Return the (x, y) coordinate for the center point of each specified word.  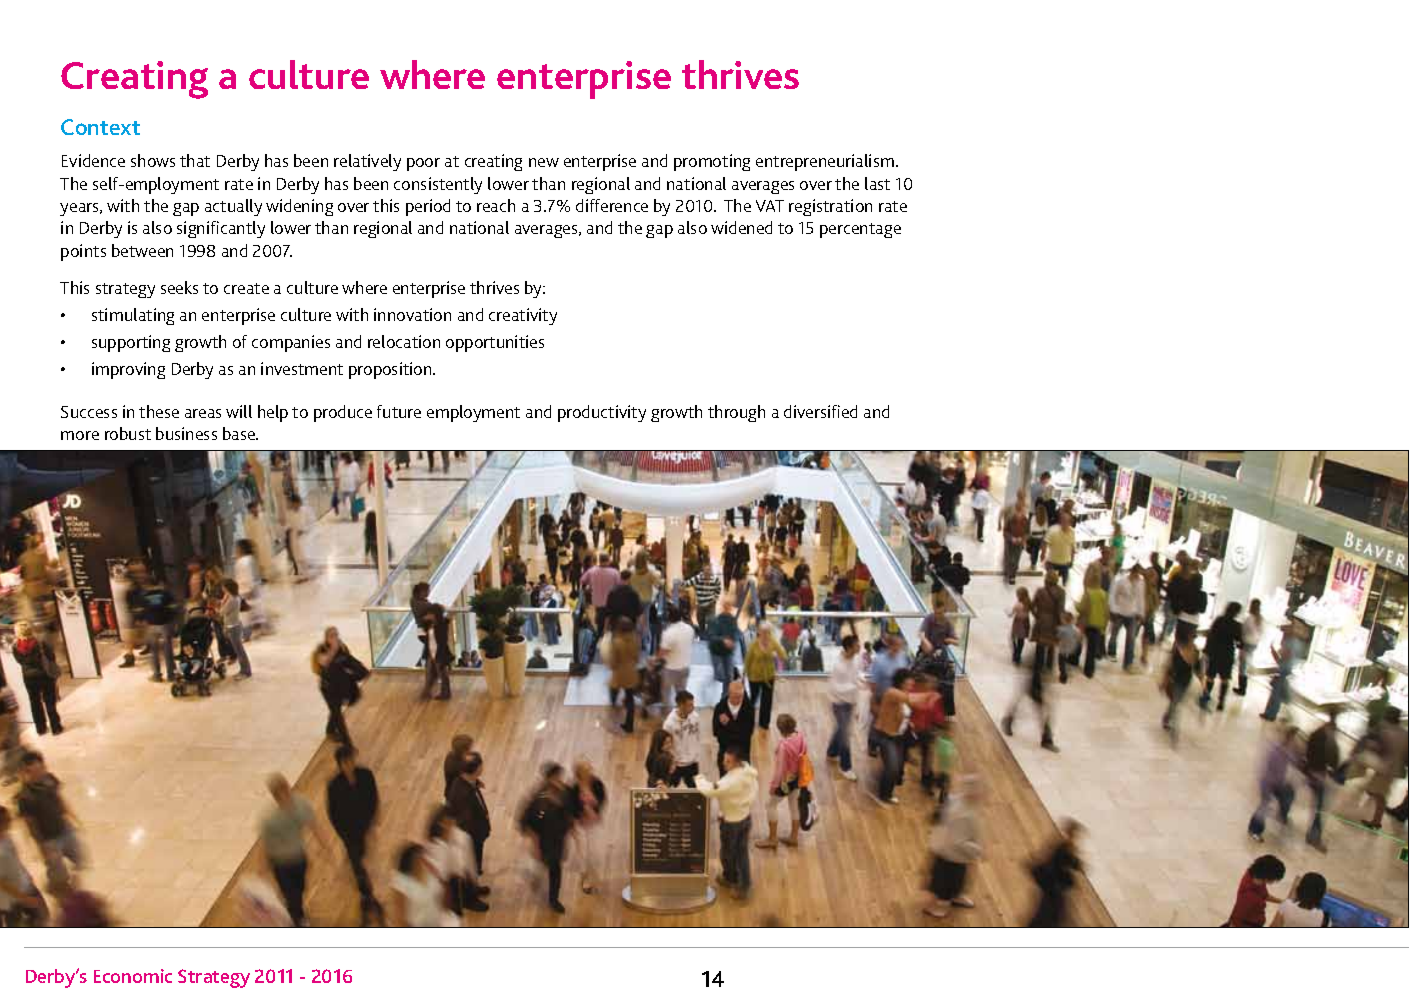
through (736, 413)
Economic (133, 976)
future (399, 411)
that (195, 160)
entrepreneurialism (825, 162)
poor (423, 164)
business (186, 433)
